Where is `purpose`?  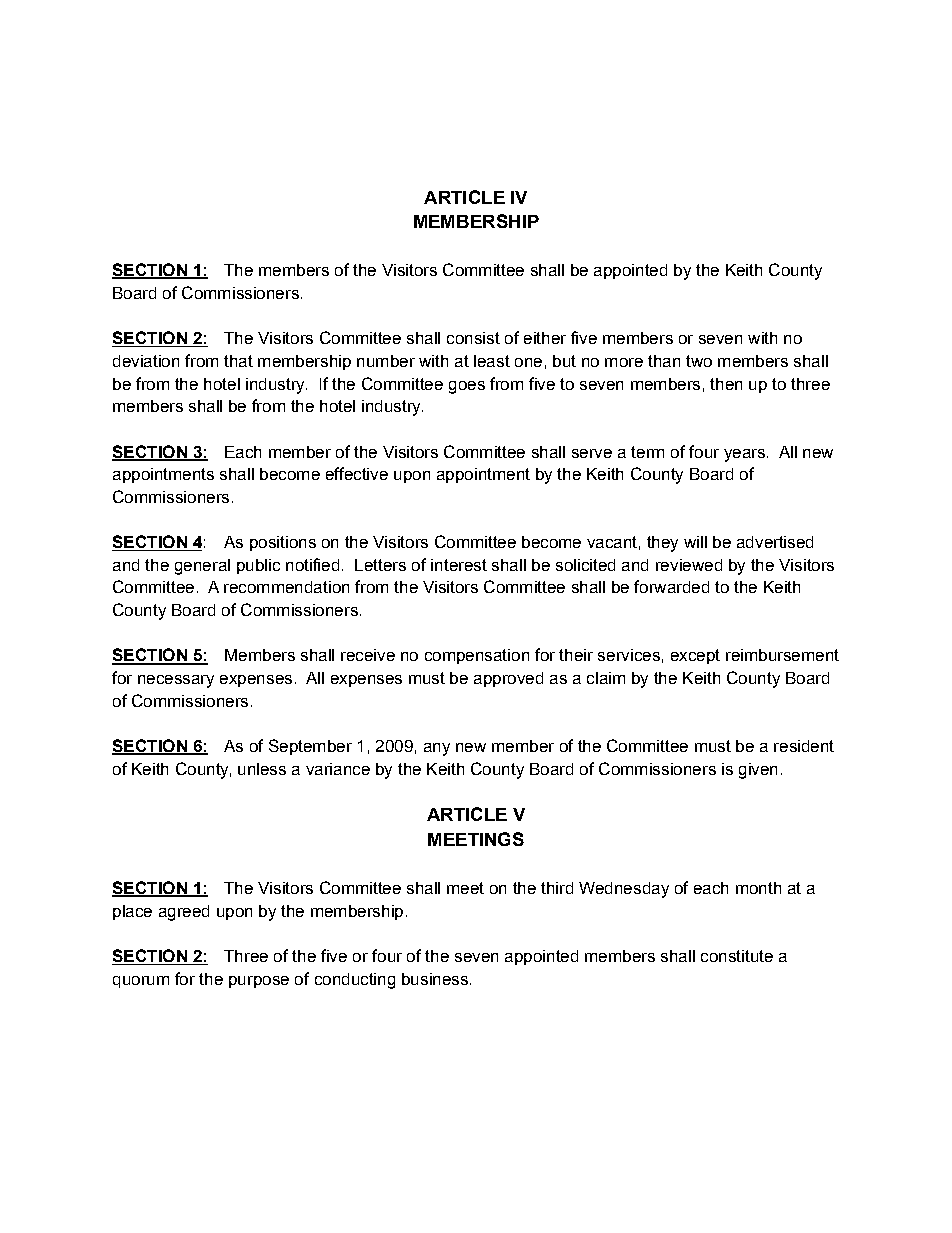 purpose is located at coordinates (259, 982).
